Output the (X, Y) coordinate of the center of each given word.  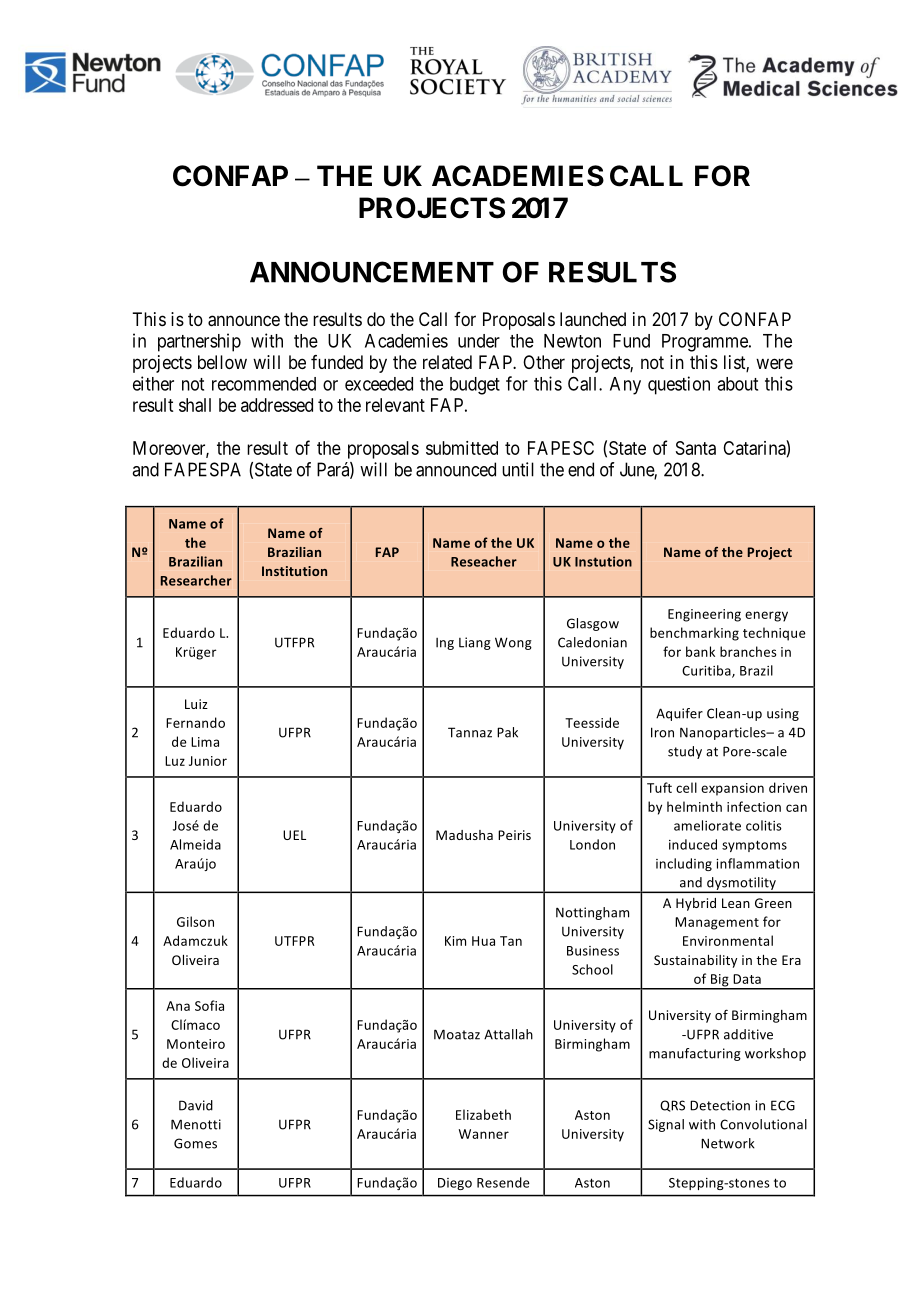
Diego (455, 1184)
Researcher (196, 580)
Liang (475, 643)
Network (728, 1143)
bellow (222, 362)
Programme (706, 343)
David (196, 1105)
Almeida (195, 844)
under (479, 341)
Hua (483, 941)
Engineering (704, 615)
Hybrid (696, 904)
